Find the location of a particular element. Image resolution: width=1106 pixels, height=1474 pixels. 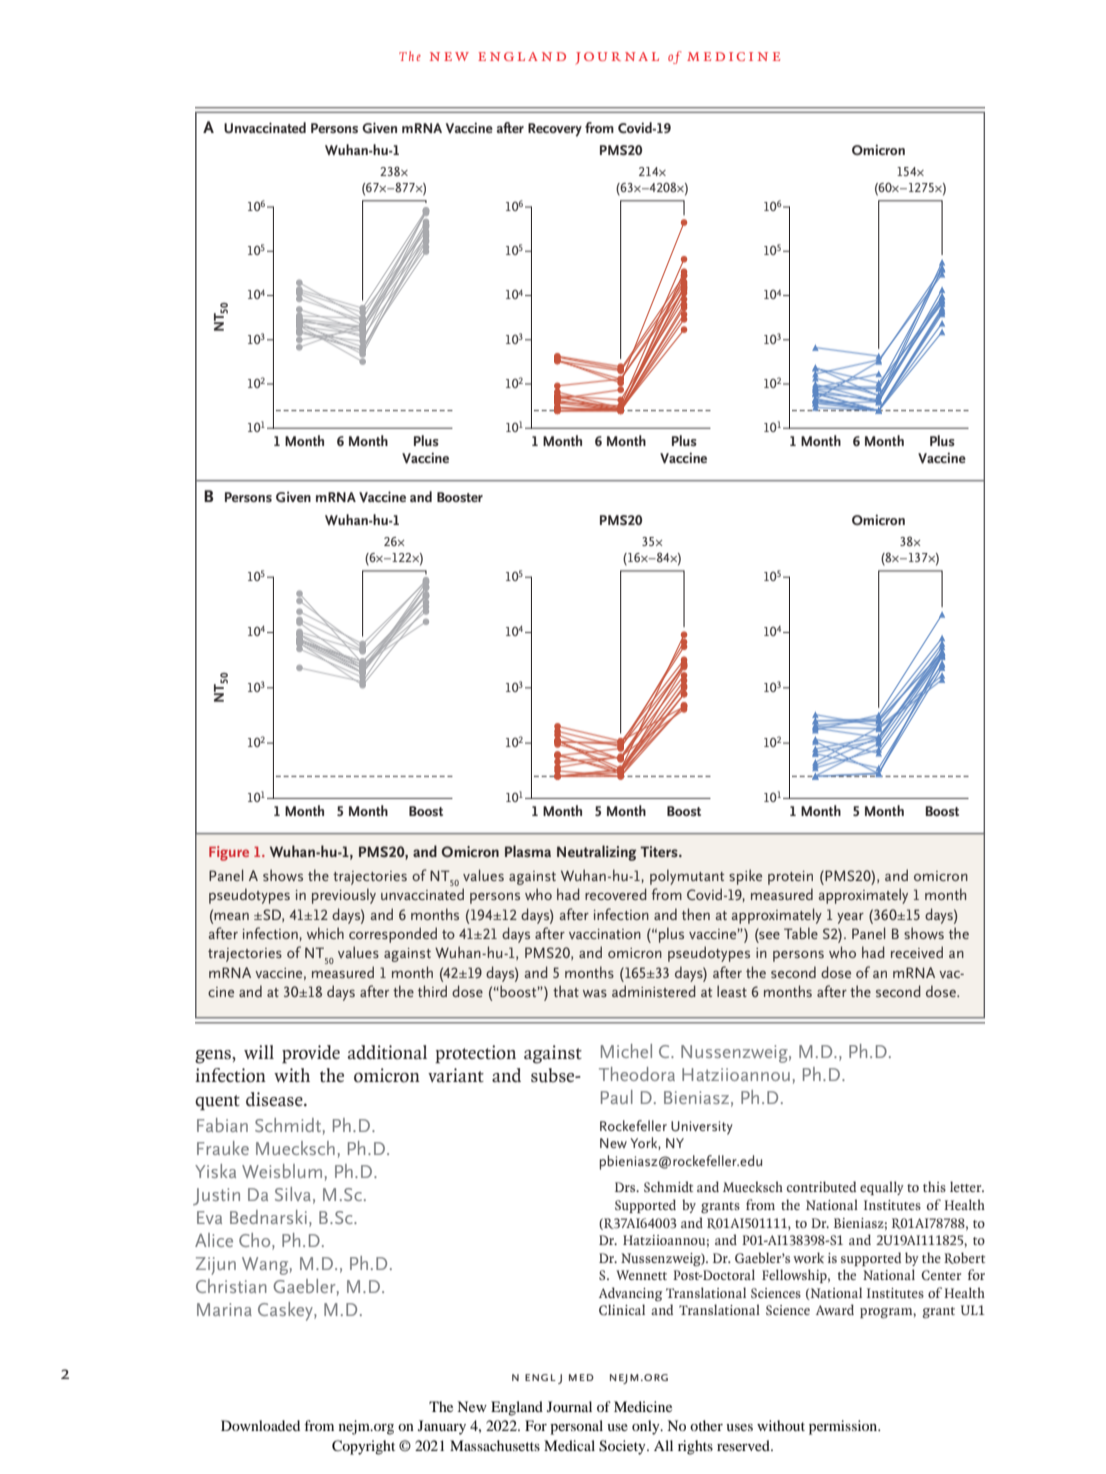

Downloaded is located at coordinates (260, 1425).
